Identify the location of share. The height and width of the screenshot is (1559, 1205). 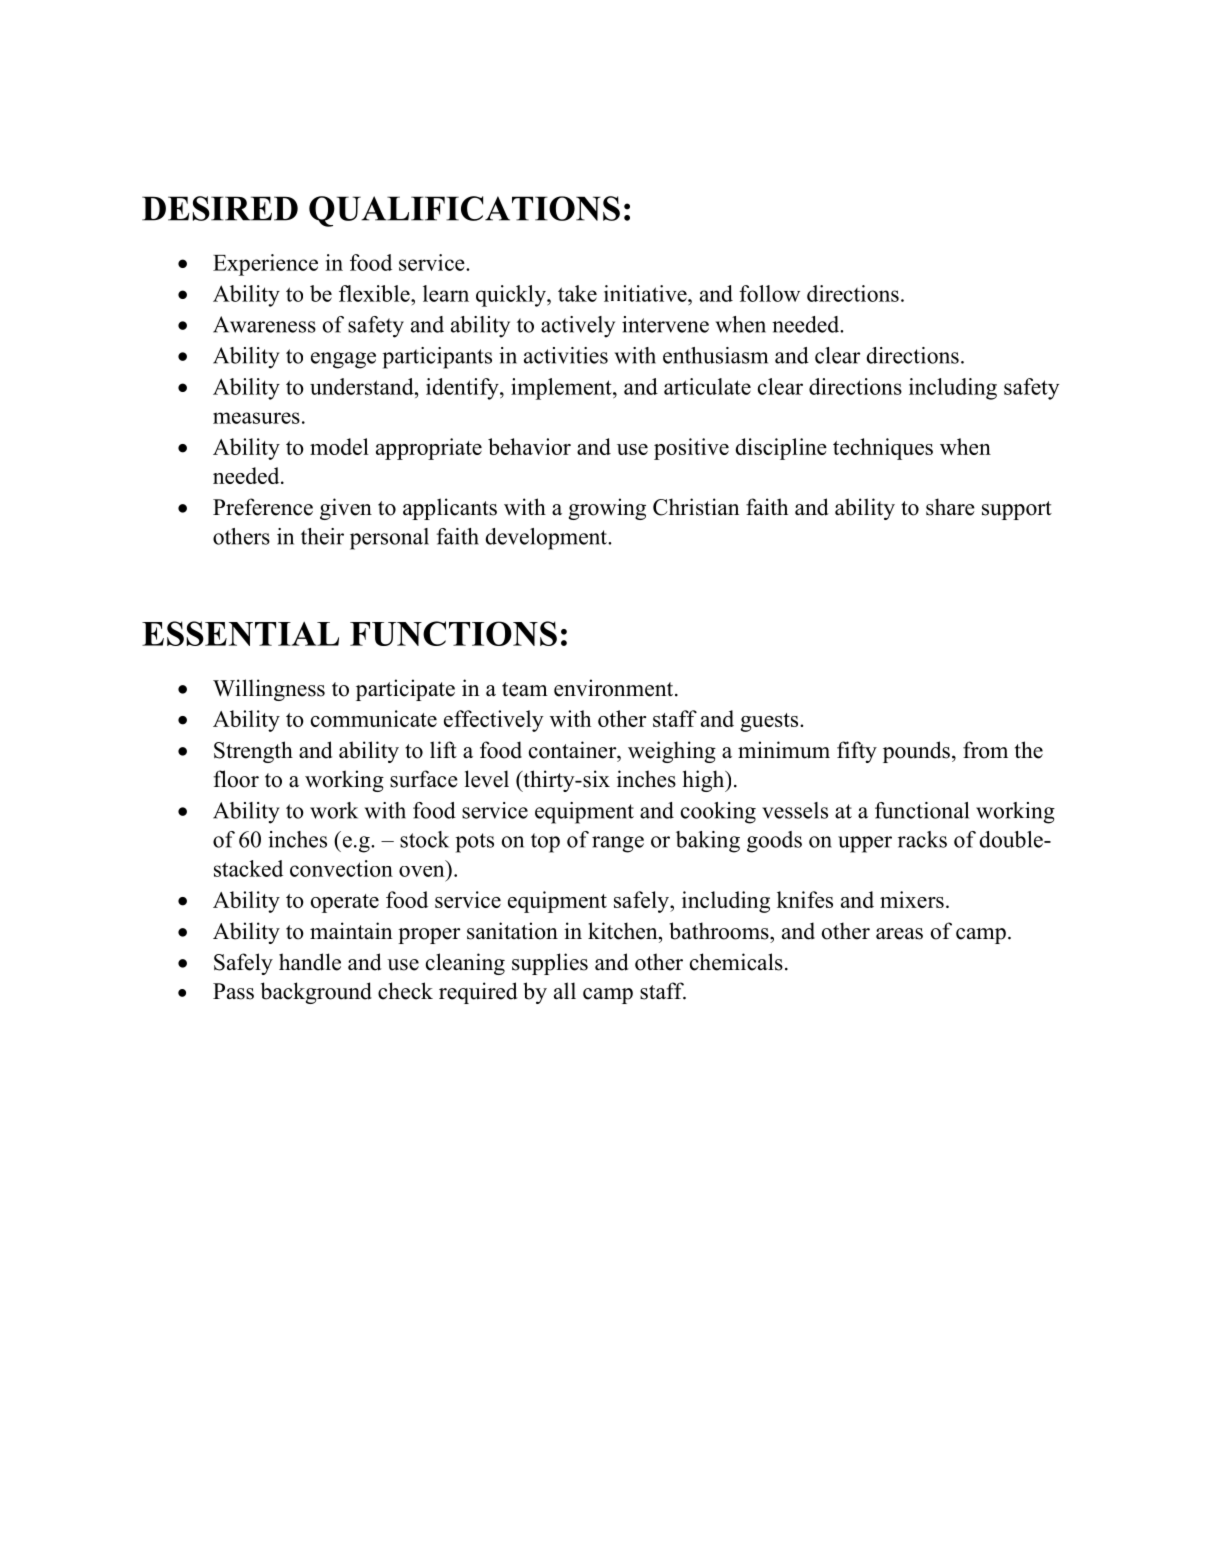
(950, 507).
